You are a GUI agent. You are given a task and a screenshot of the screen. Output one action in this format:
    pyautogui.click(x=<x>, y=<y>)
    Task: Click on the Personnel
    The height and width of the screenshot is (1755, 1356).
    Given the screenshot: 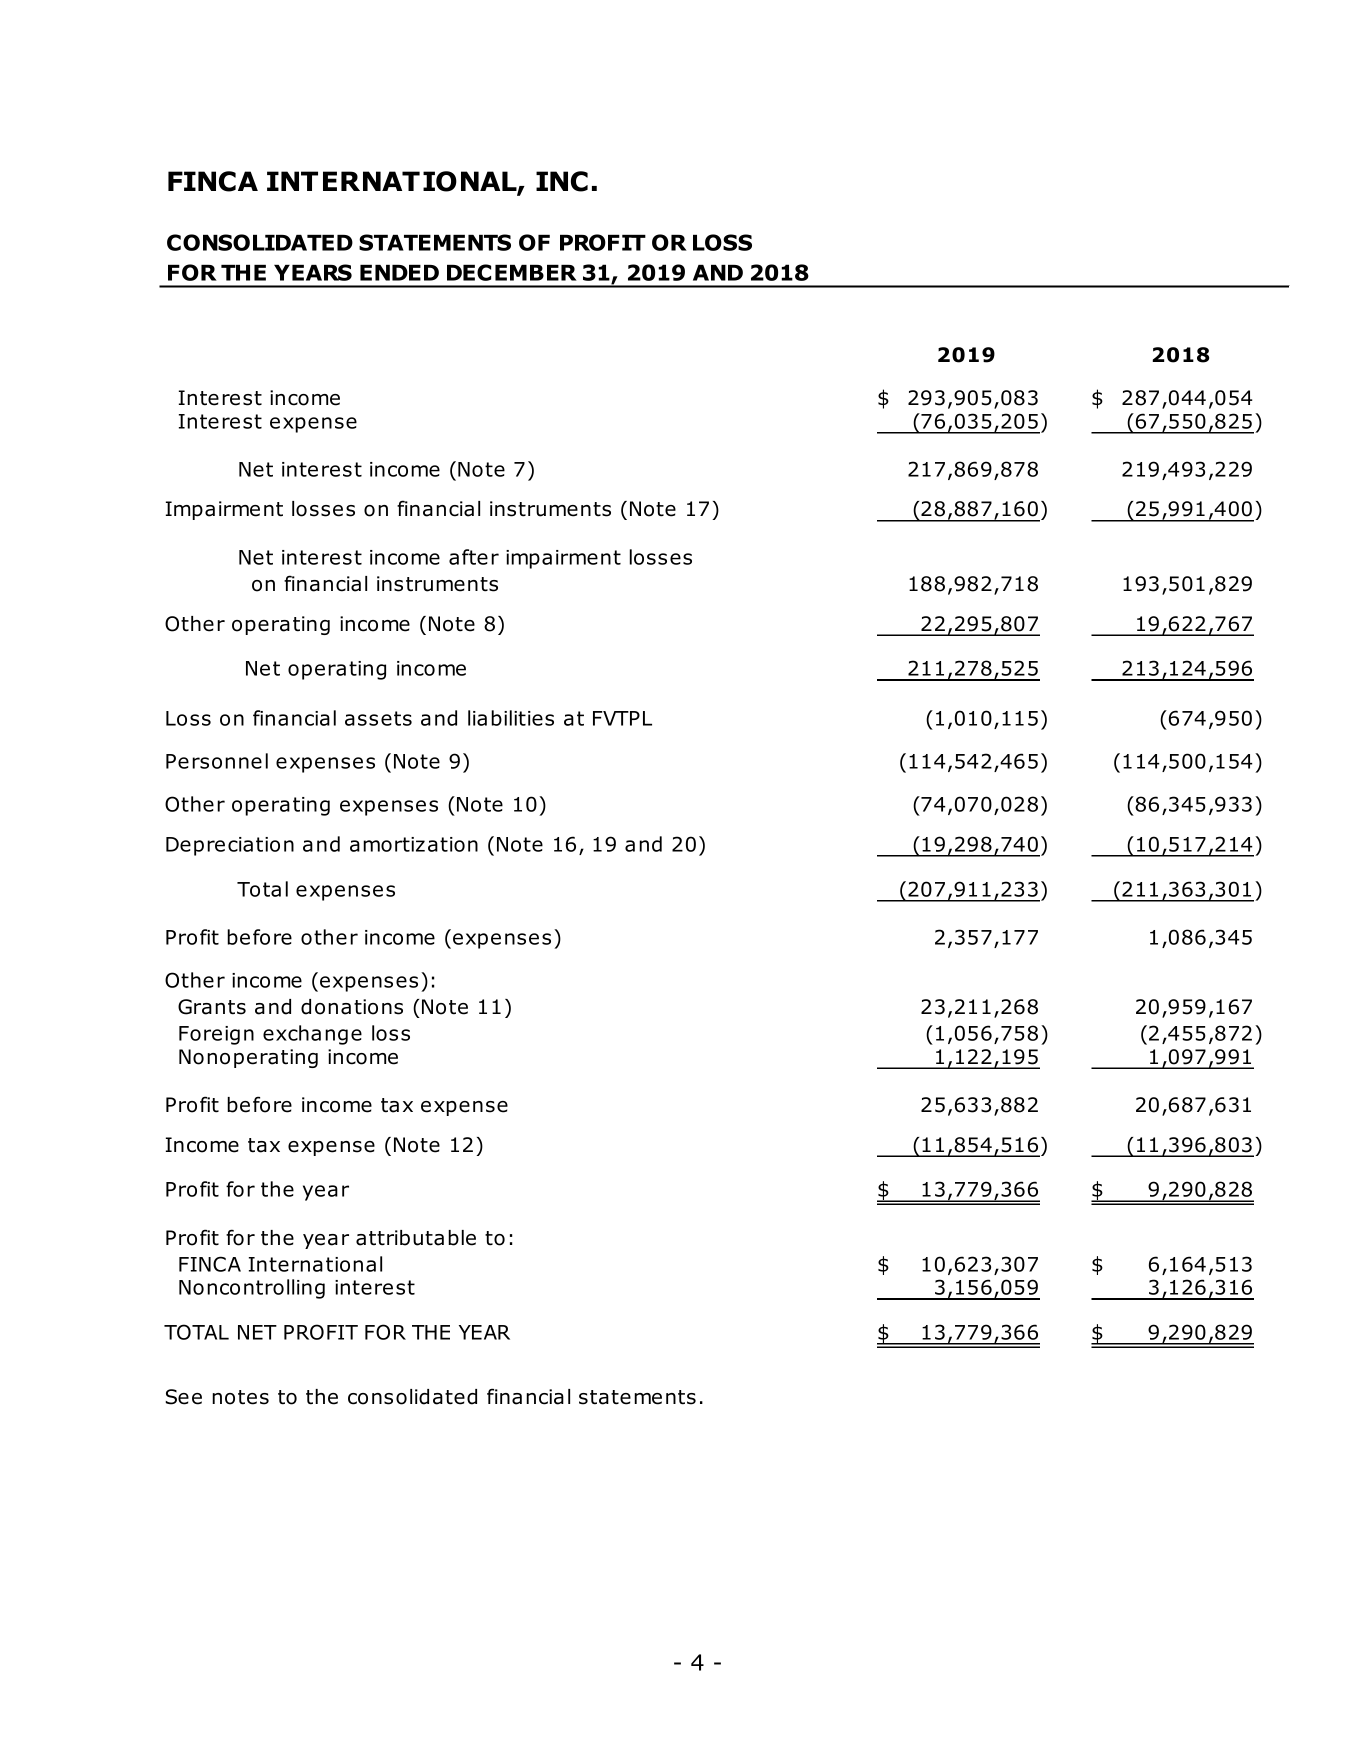 What is the action you would take?
    pyautogui.click(x=217, y=761)
